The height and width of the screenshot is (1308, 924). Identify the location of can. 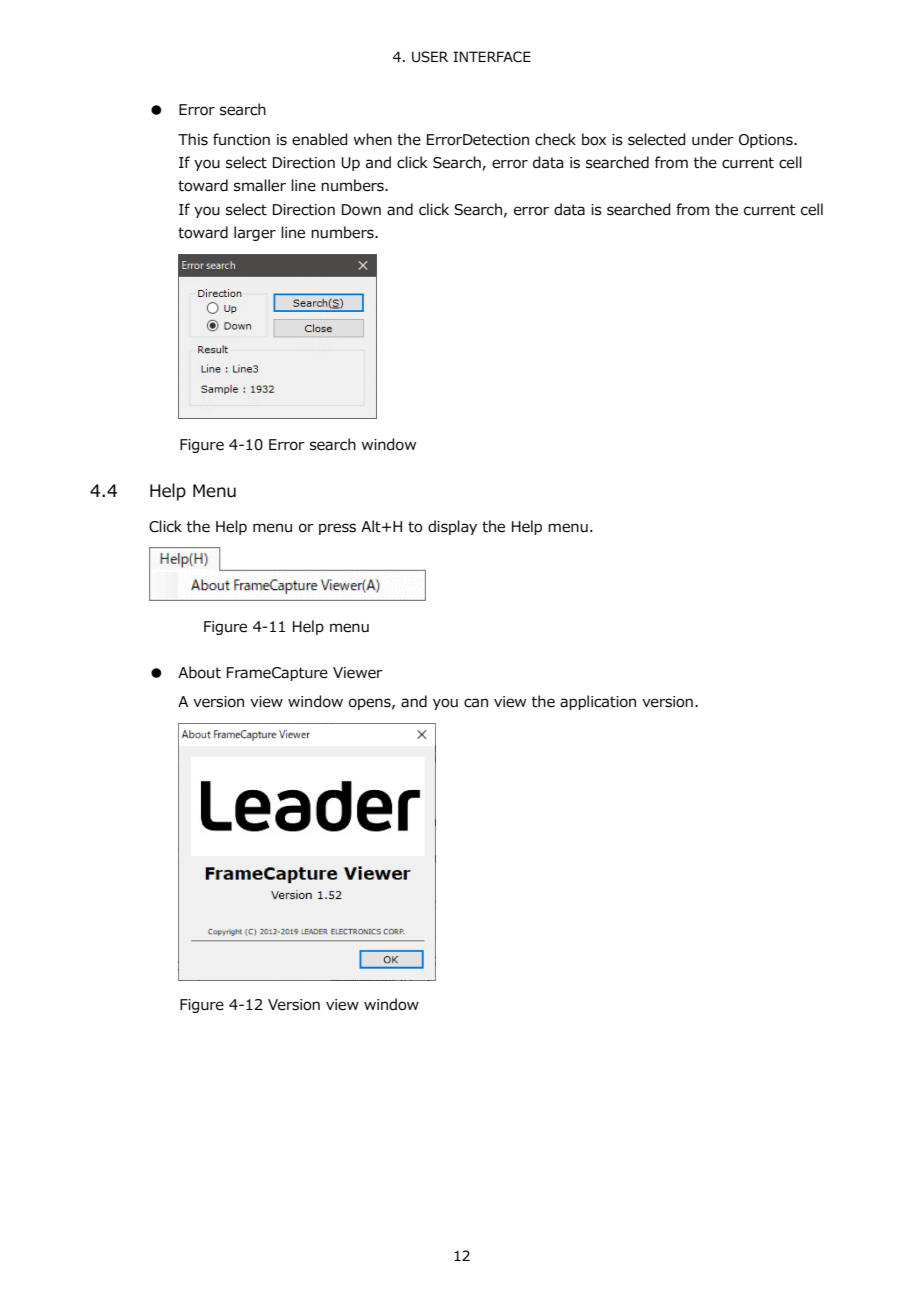
(476, 703).
